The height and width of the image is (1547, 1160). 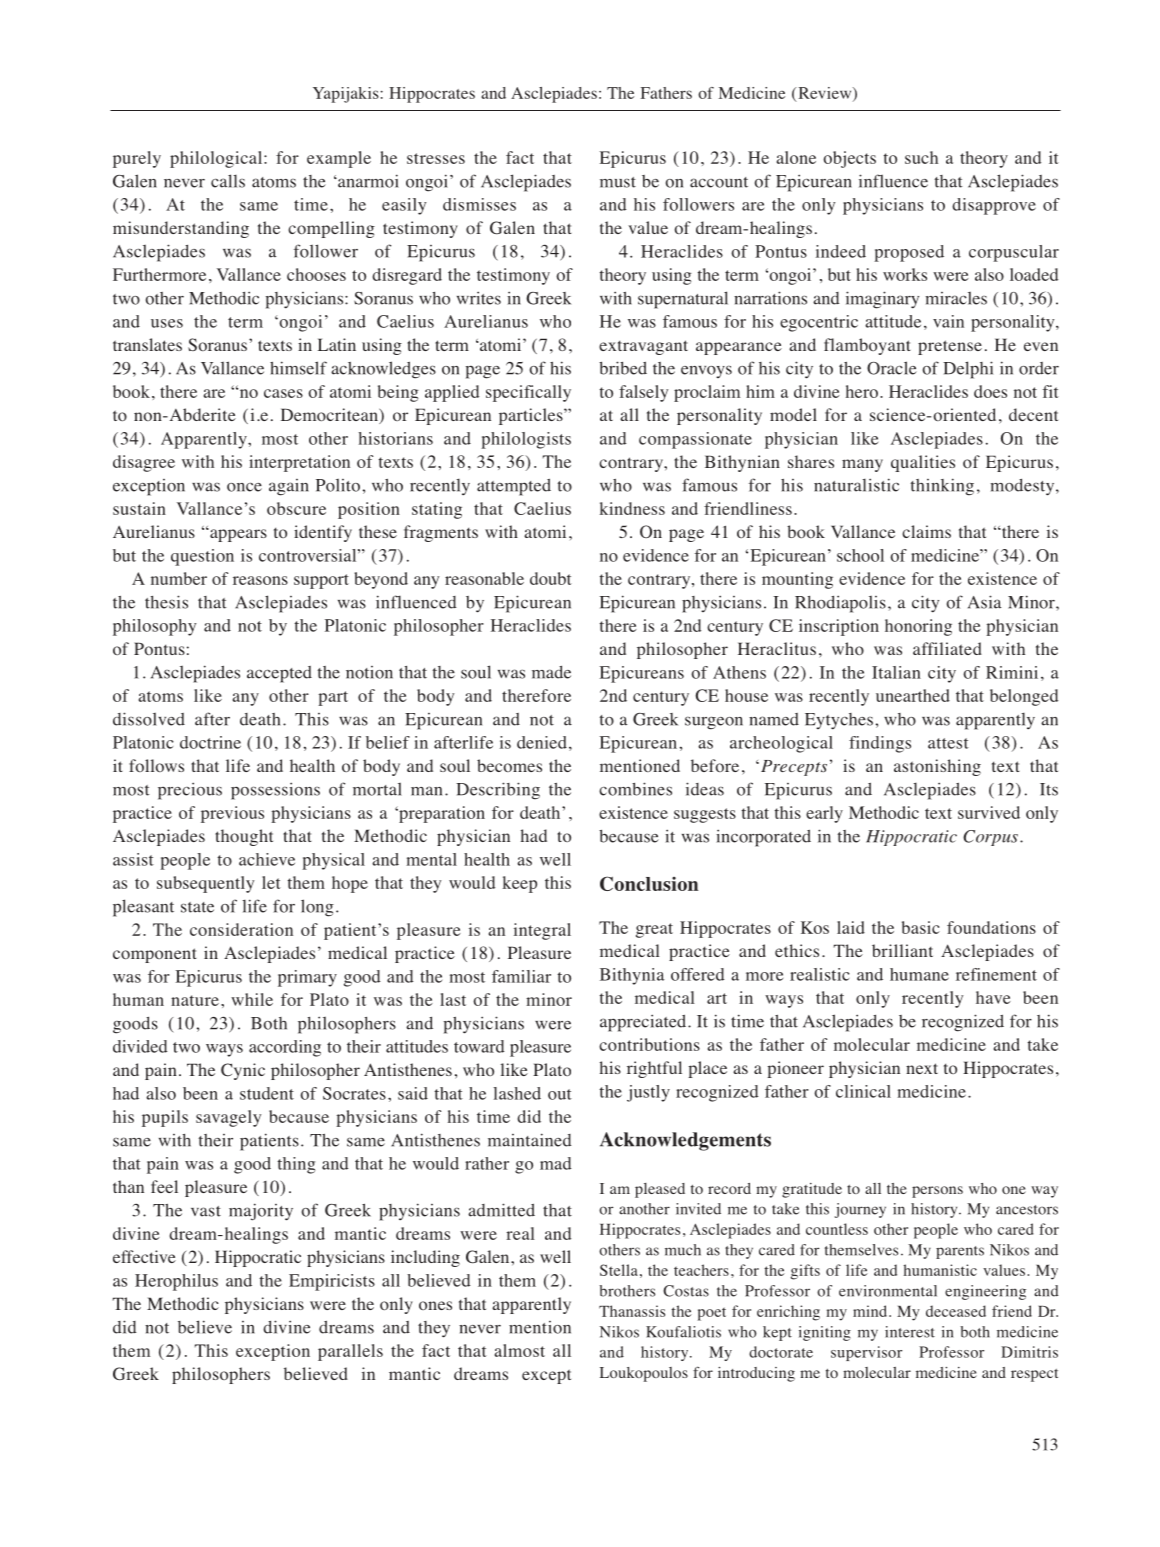 I want to click on Cynic, so click(x=243, y=1071).
